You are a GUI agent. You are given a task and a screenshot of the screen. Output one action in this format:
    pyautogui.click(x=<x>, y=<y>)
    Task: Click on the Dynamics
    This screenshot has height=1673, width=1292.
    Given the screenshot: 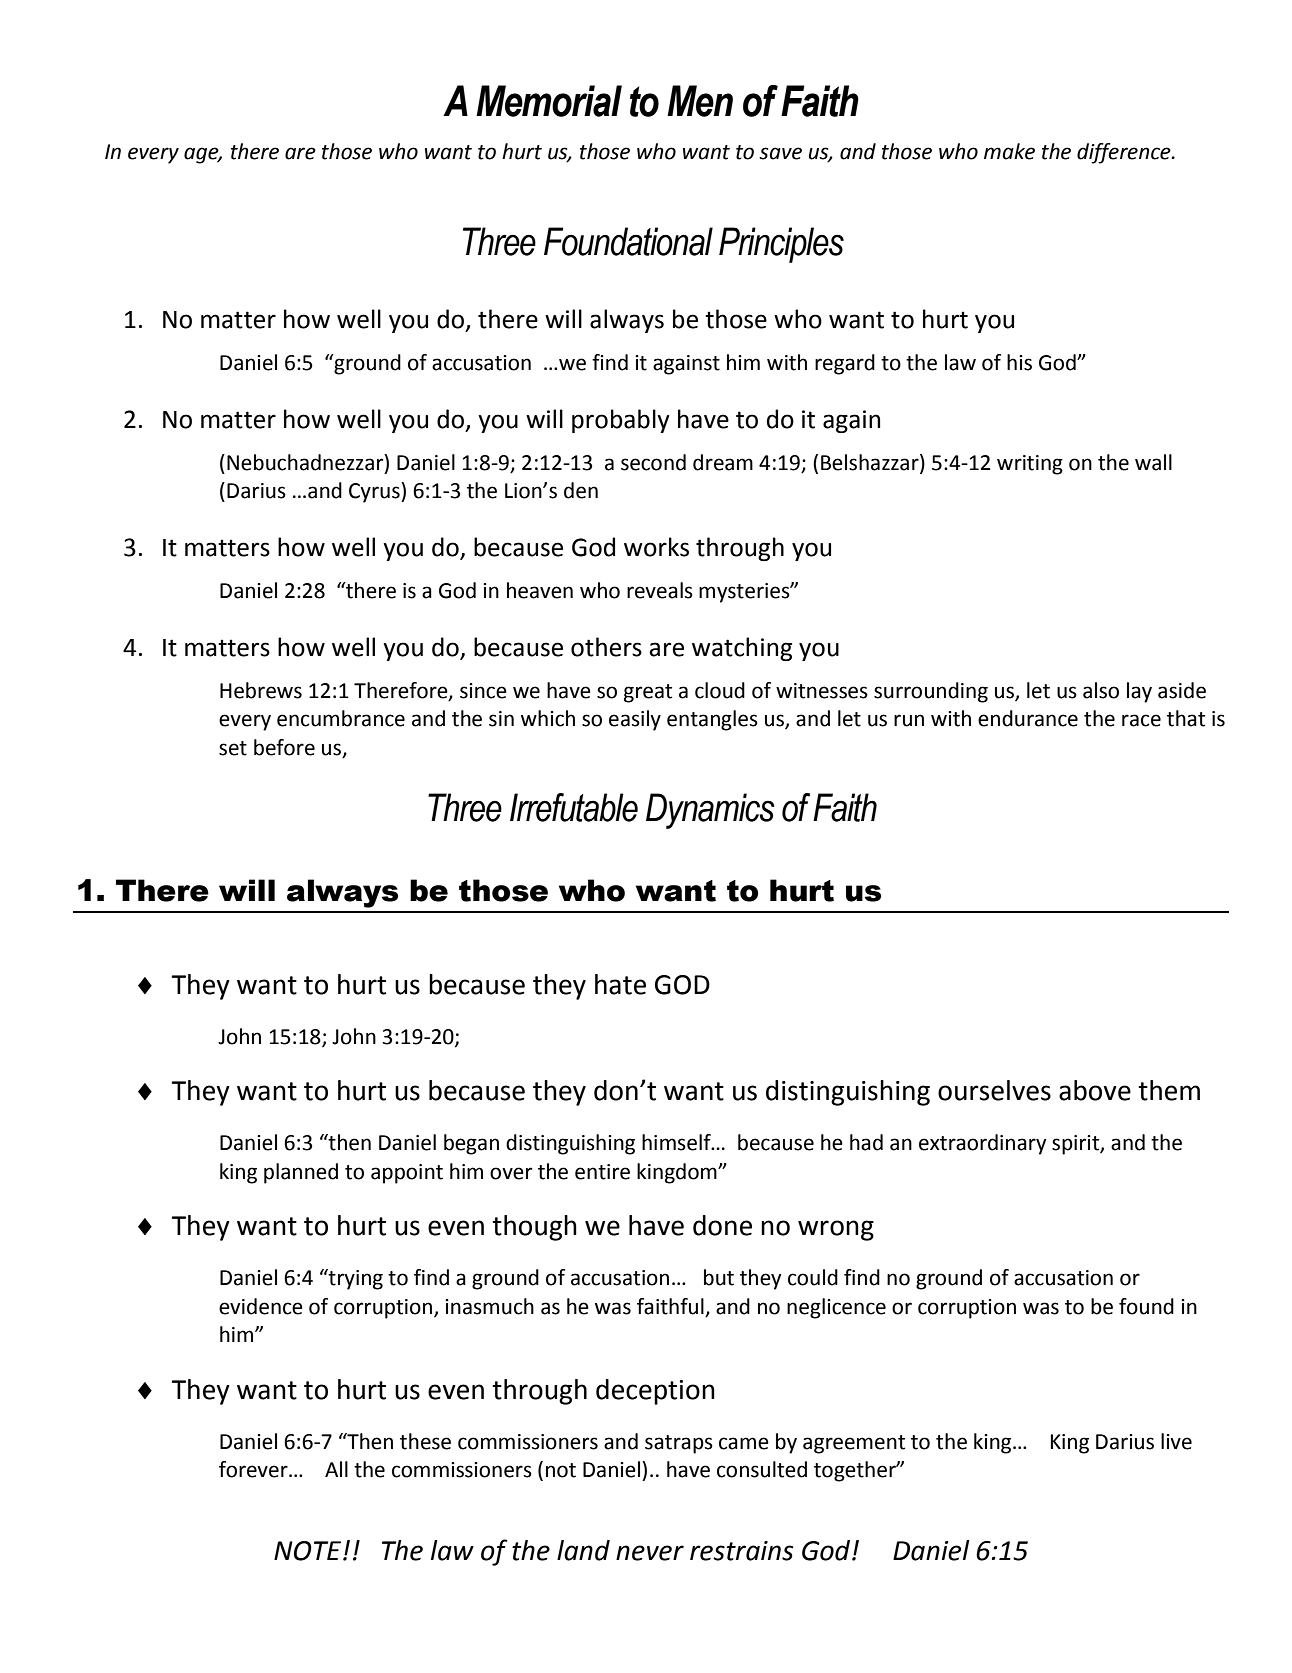 What is the action you would take?
    pyautogui.click(x=710, y=811)
